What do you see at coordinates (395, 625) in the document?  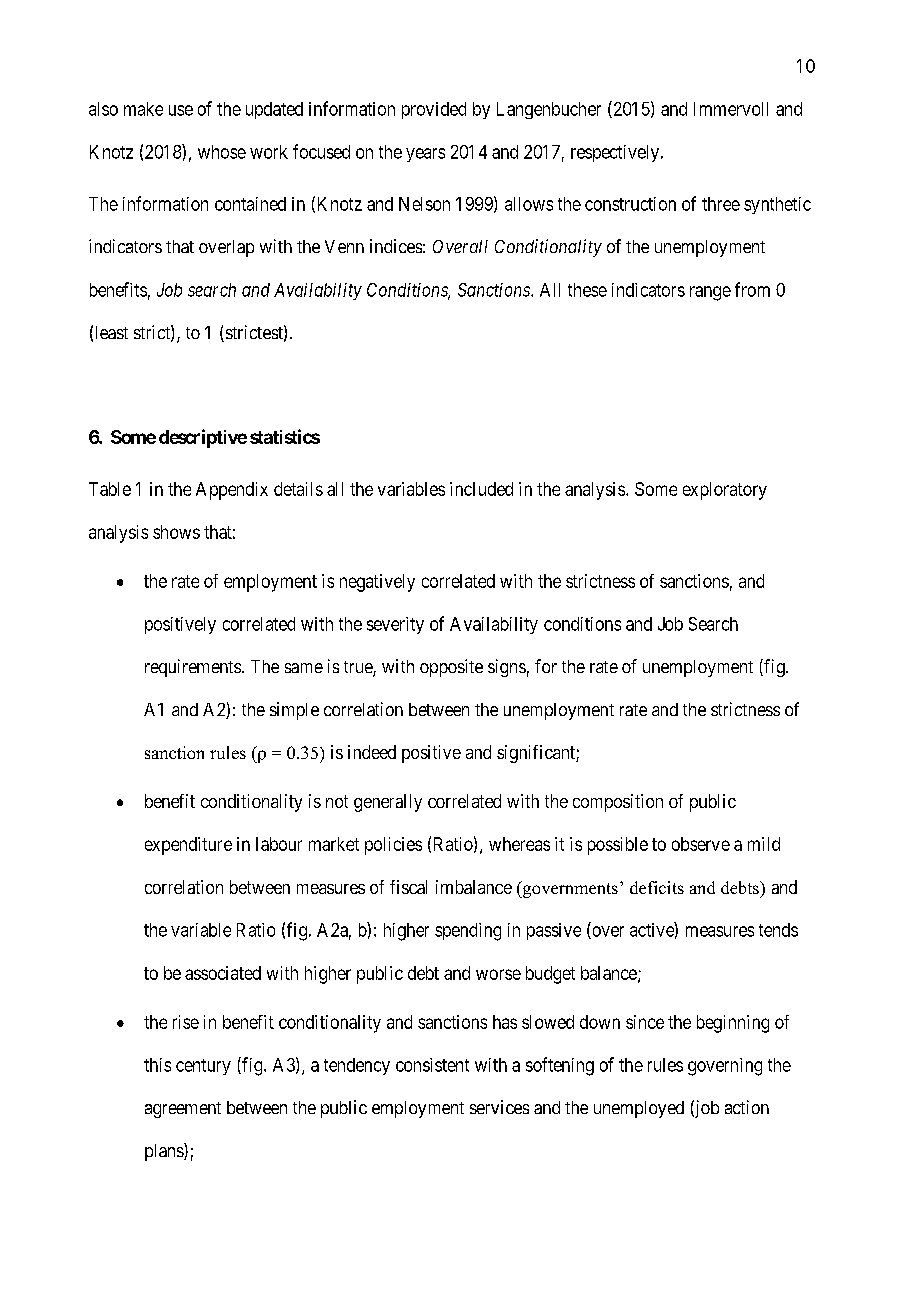 I see `severity` at bounding box center [395, 625].
